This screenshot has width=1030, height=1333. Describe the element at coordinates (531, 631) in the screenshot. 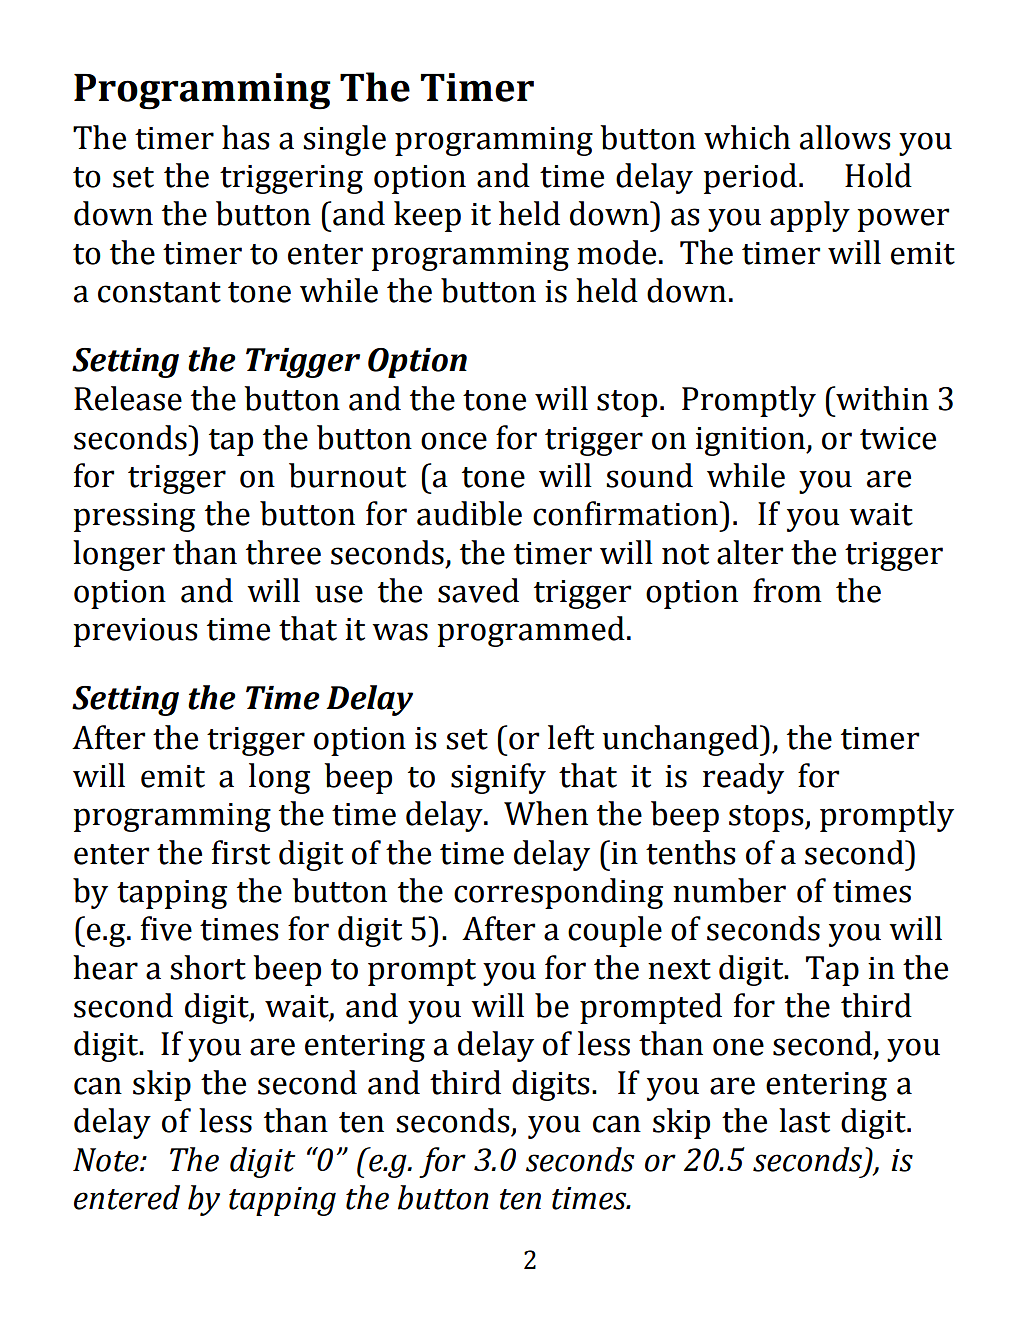

I see `programmed` at that location.
